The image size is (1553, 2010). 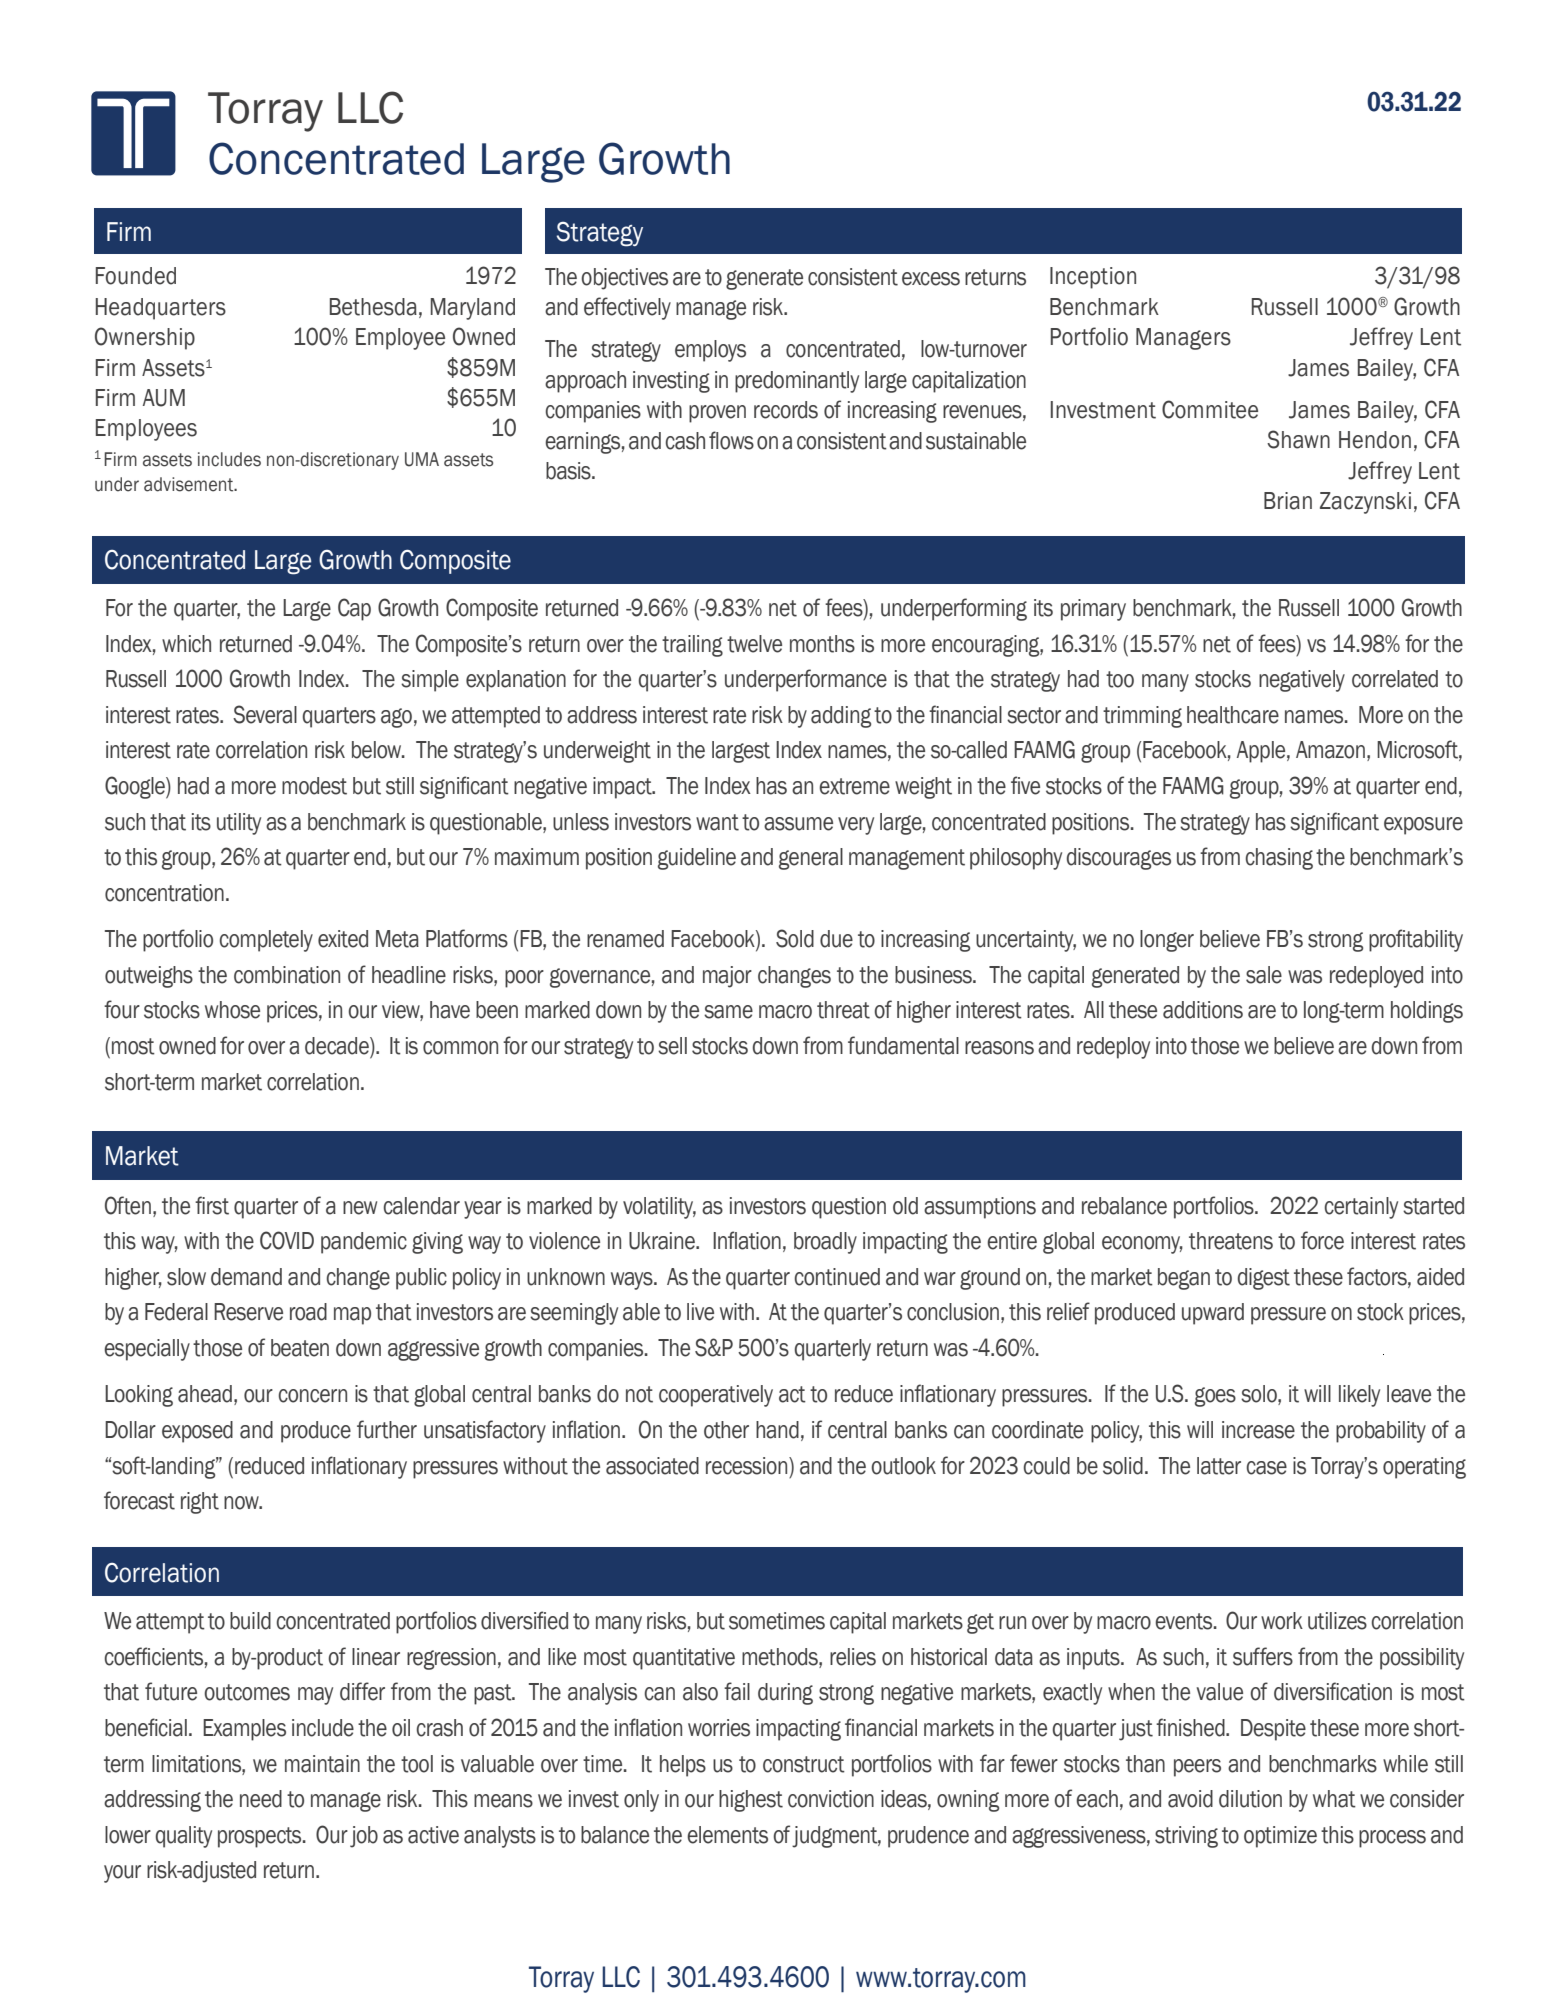 I want to click on exposed, so click(x=197, y=1432).
